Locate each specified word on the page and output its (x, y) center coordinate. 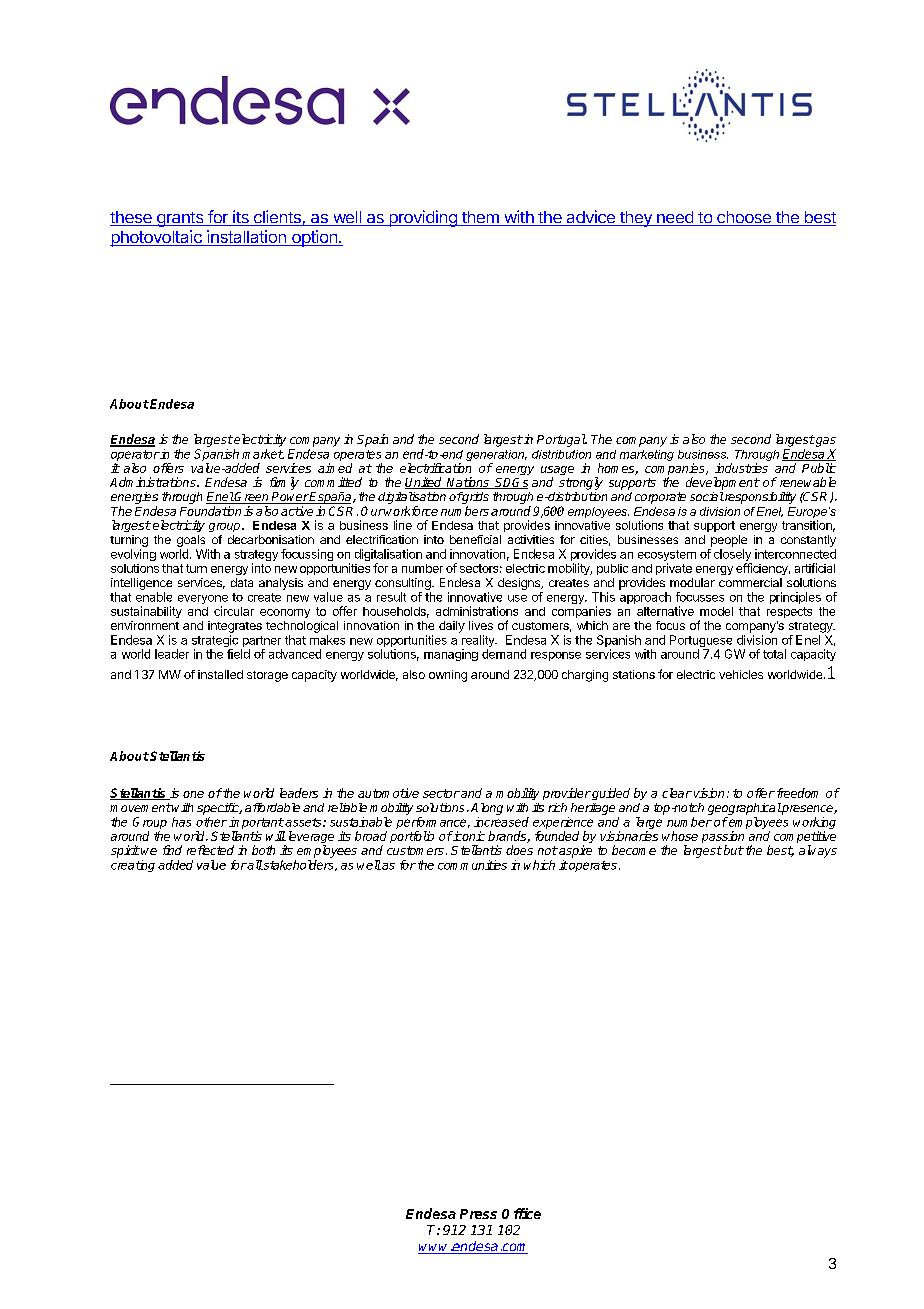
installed (220, 674)
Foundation (210, 511)
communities (472, 865)
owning (448, 676)
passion (723, 838)
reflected (210, 850)
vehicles (741, 674)
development (723, 483)
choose (744, 218)
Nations (468, 483)
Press (478, 1214)
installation (246, 238)
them (480, 218)
